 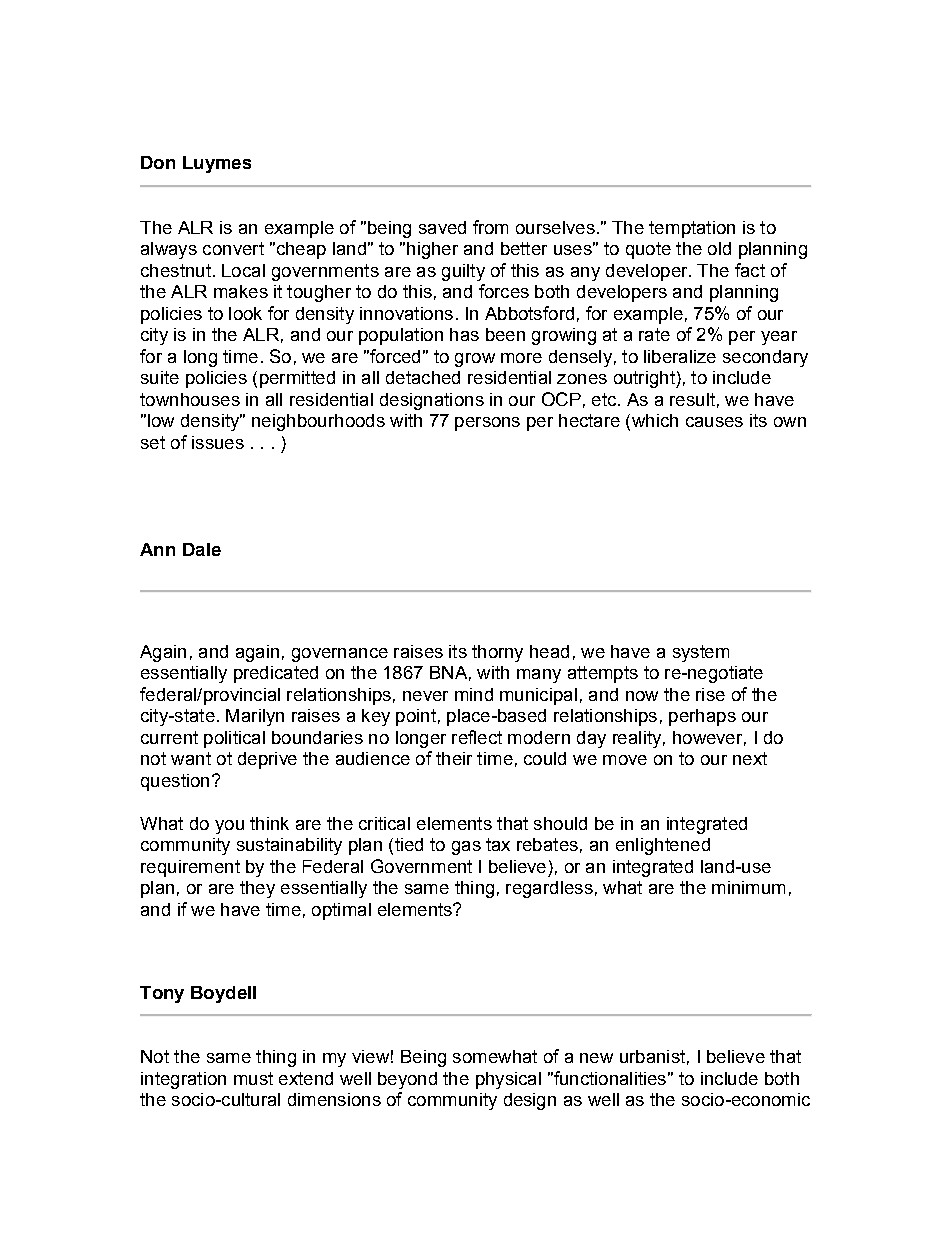 What do you see at coordinates (692, 399) in the screenshot?
I see `result` at bounding box center [692, 399].
